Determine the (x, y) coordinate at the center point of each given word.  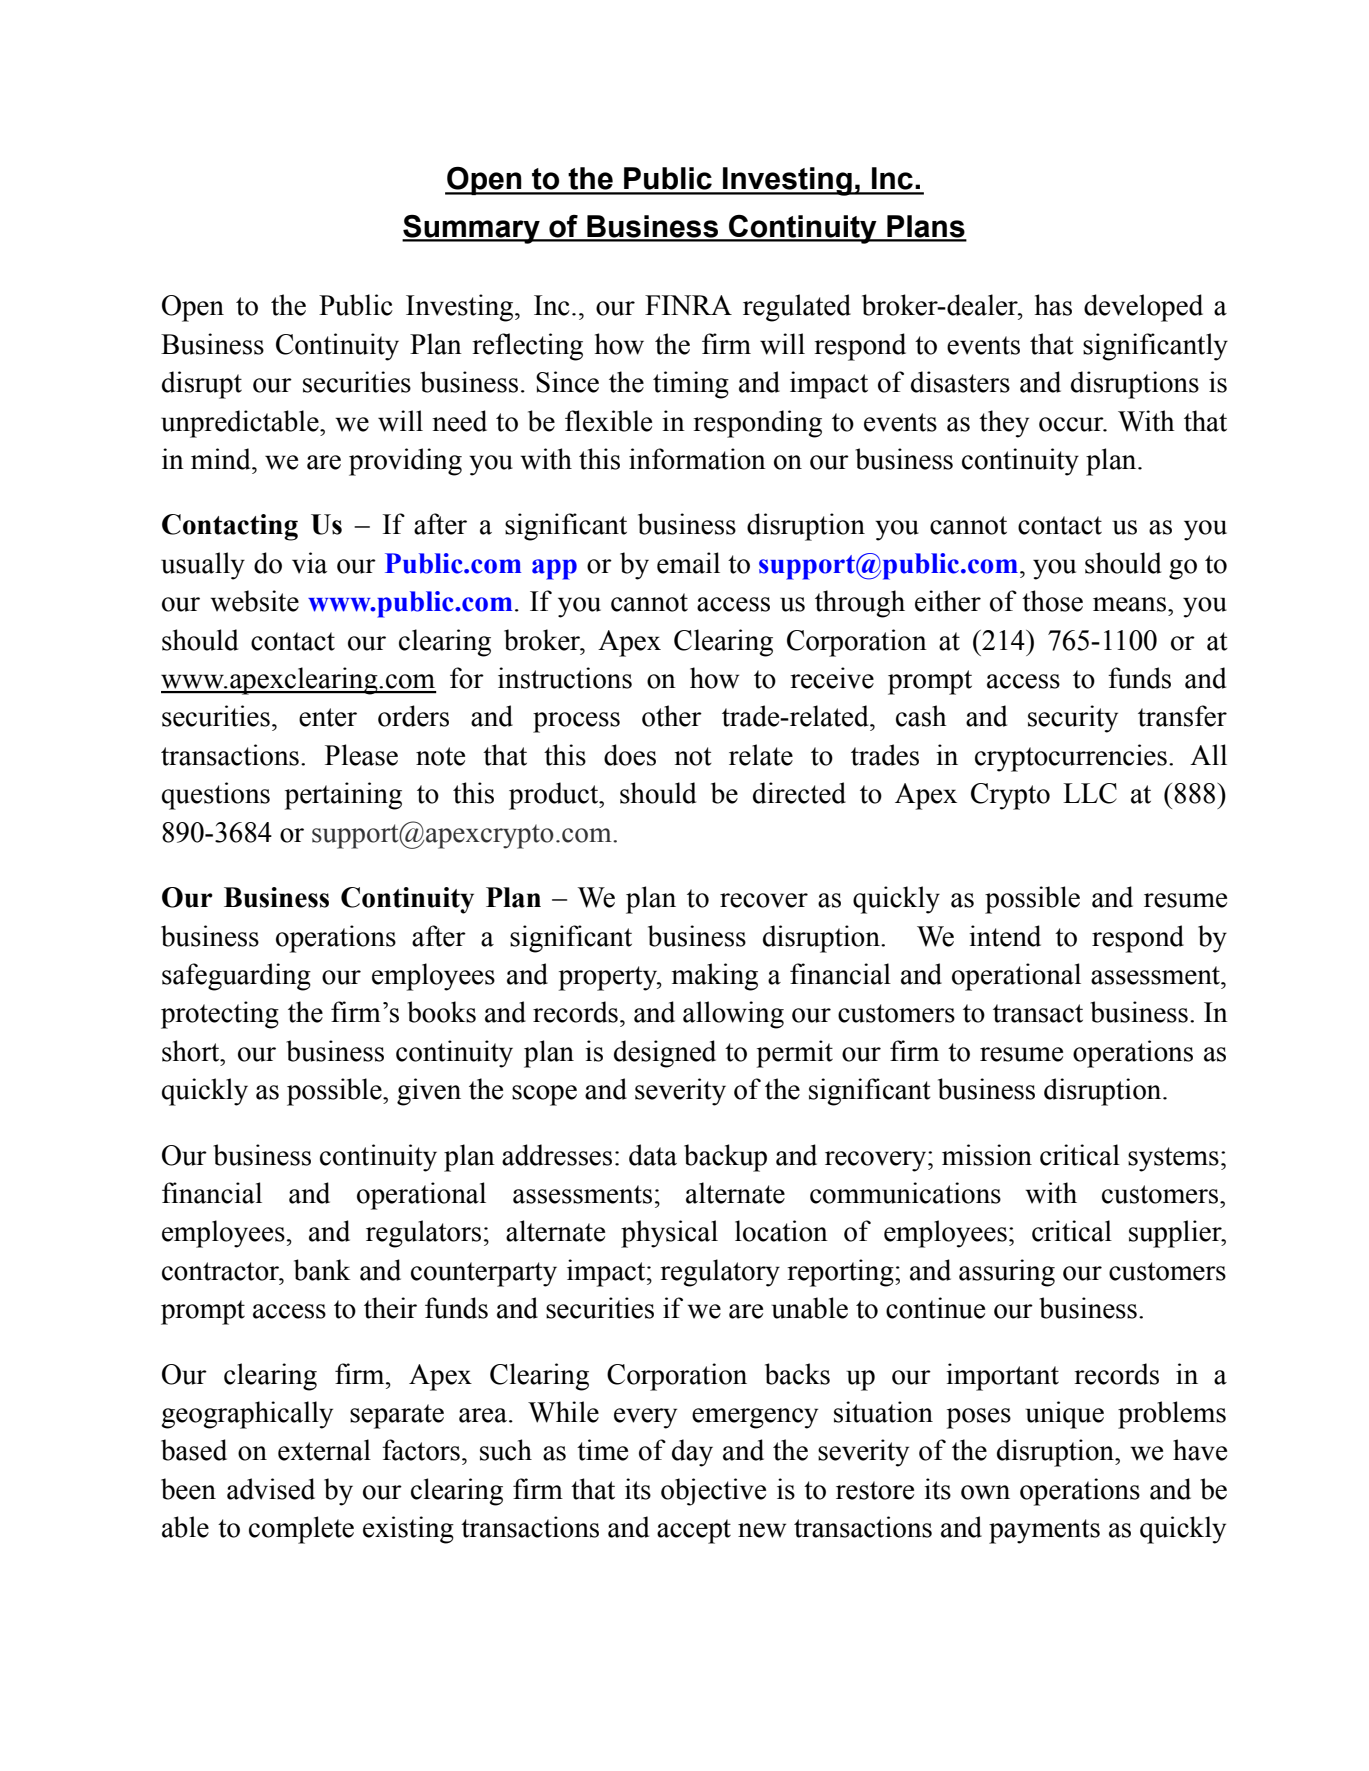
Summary (472, 229)
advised (271, 1489)
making (715, 977)
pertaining (343, 796)
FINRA (688, 305)
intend (1005, 936)
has (1053, 305)
